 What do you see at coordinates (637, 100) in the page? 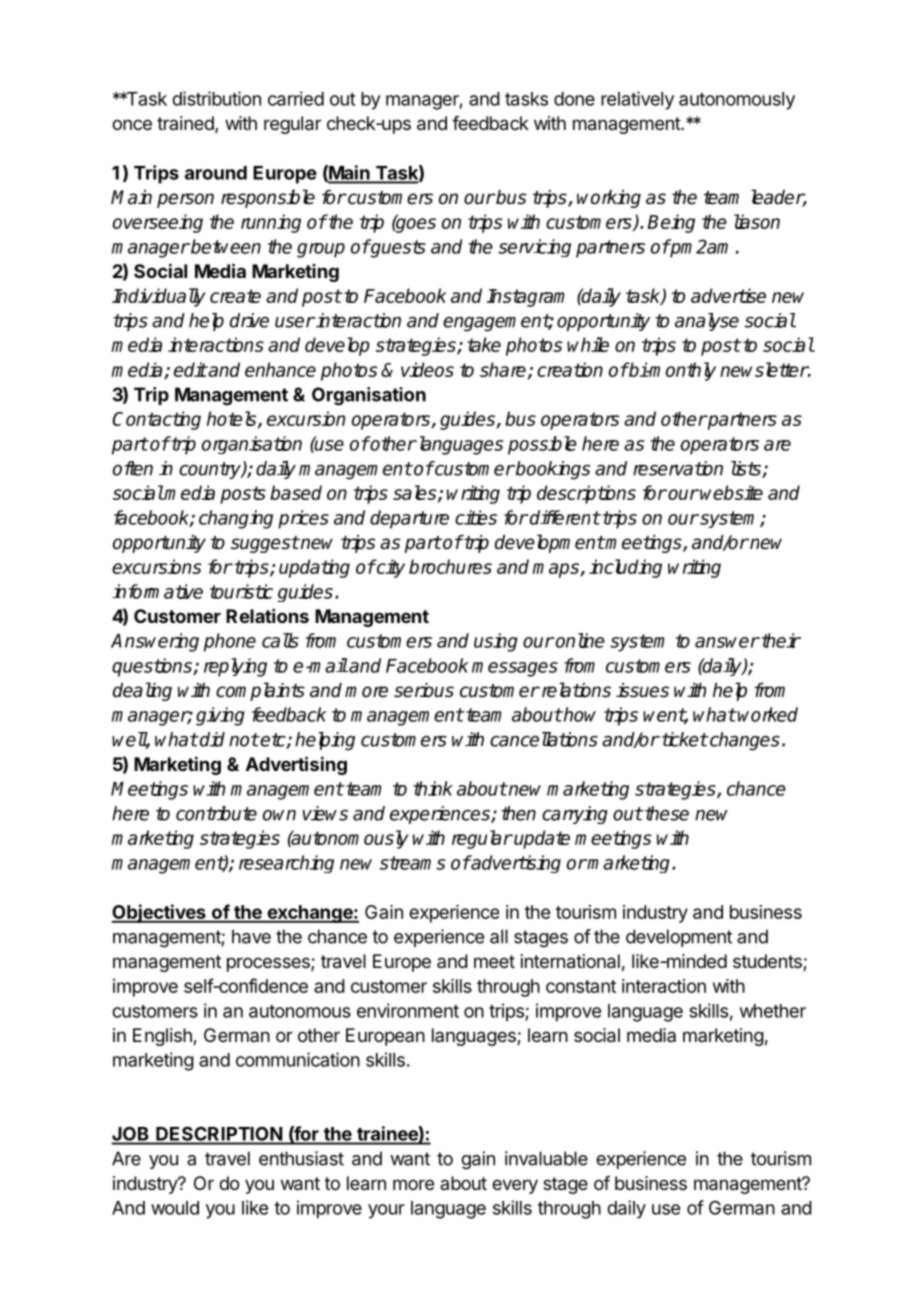
I see `relatively` at bounding box center [637, 100].
